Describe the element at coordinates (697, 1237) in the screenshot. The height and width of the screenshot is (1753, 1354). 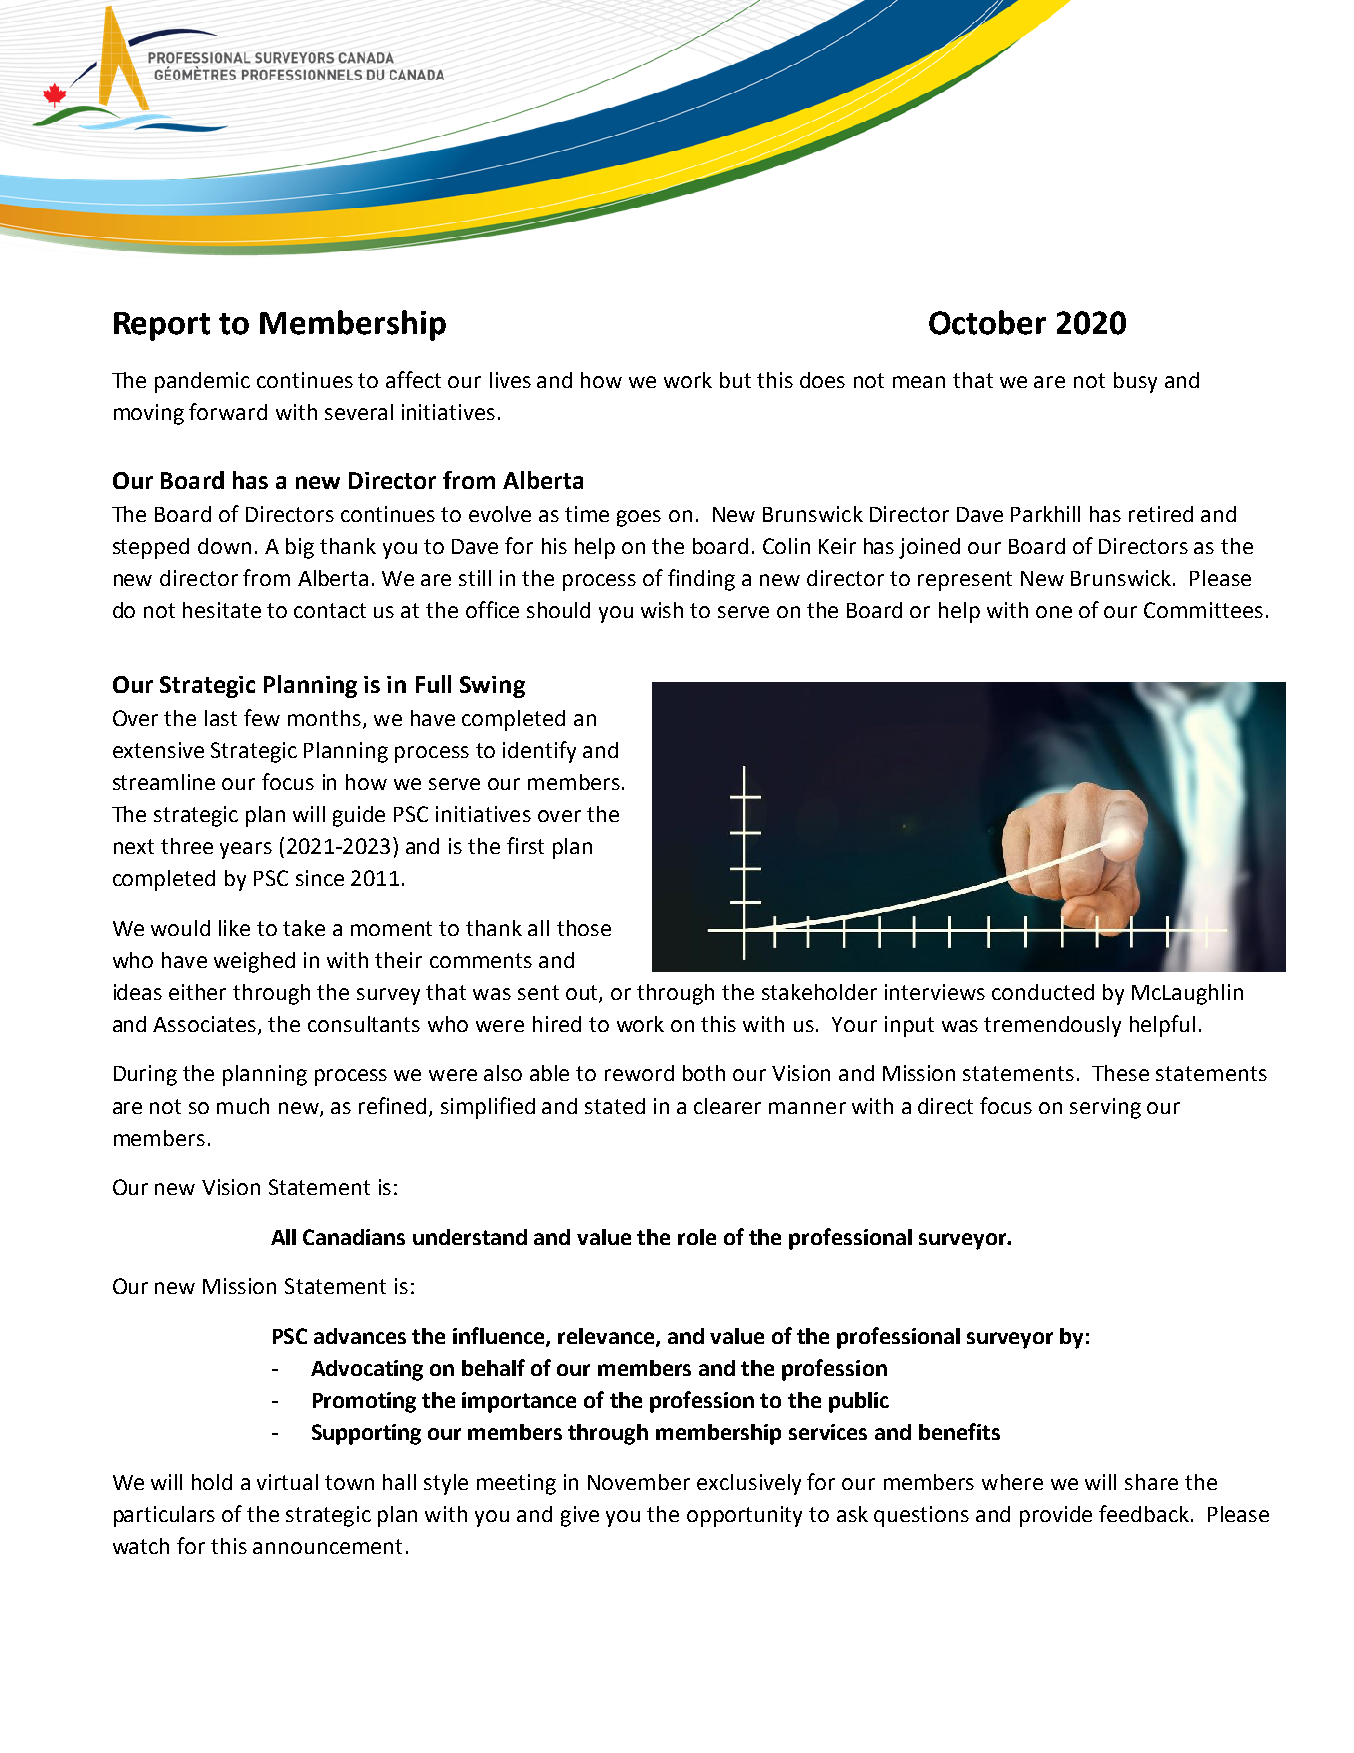
I see `role` at that location.
